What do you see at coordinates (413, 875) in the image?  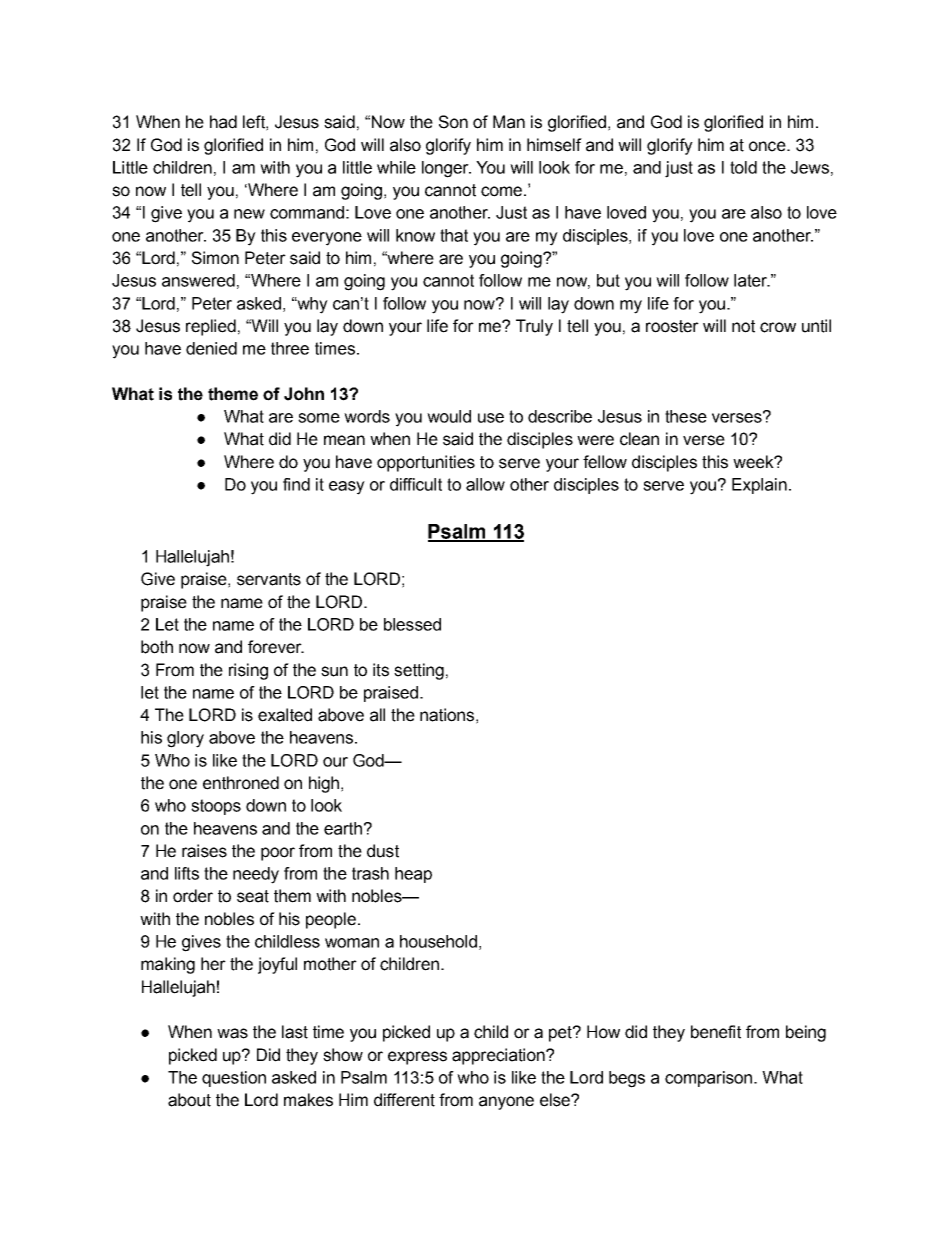 I see `heap` at bounding box center [413, 875].
